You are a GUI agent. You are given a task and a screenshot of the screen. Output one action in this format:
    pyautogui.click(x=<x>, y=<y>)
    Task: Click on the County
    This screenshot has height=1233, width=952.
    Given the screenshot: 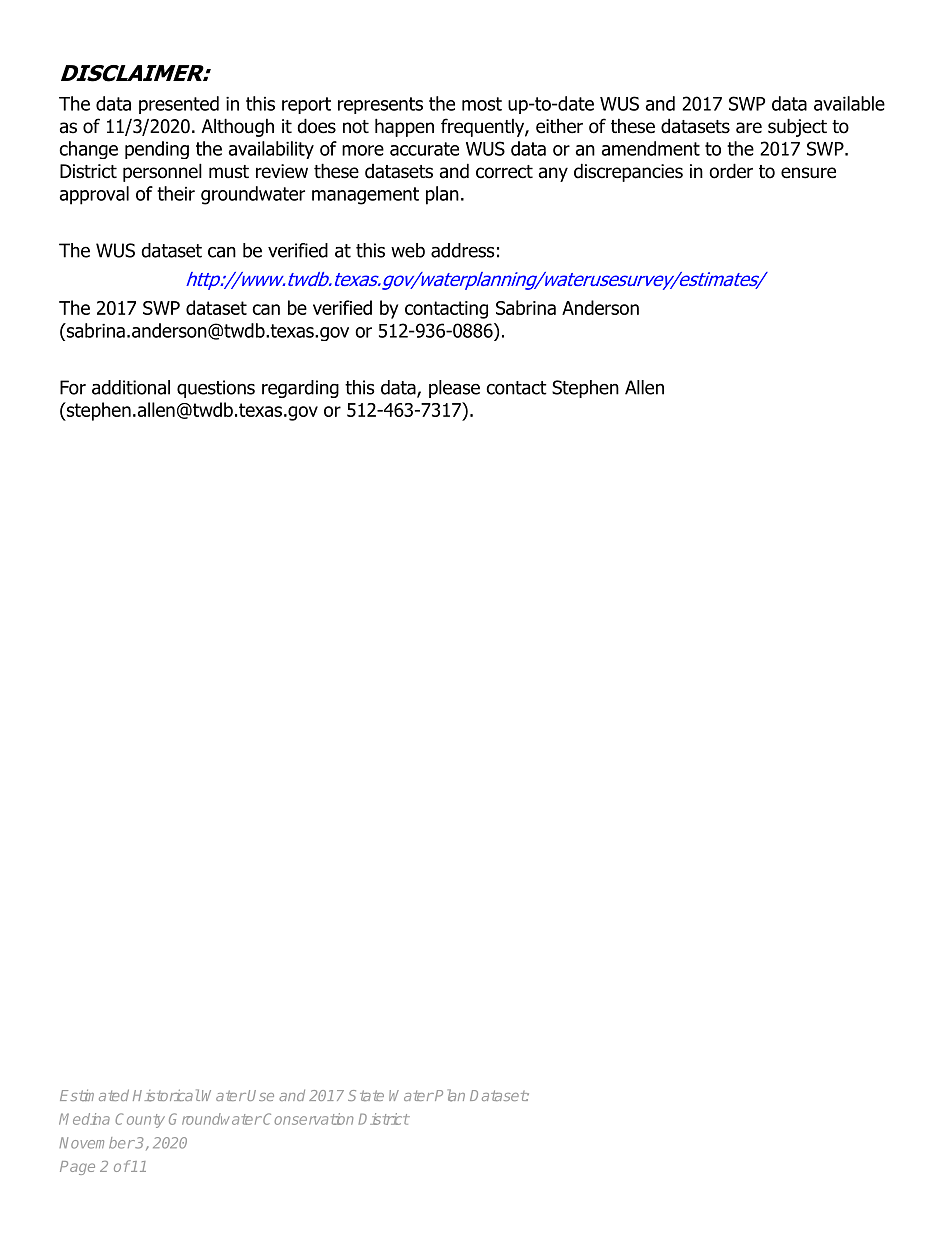 What is the action you would take?
    pyautogui.click(x=140, y=1120)
